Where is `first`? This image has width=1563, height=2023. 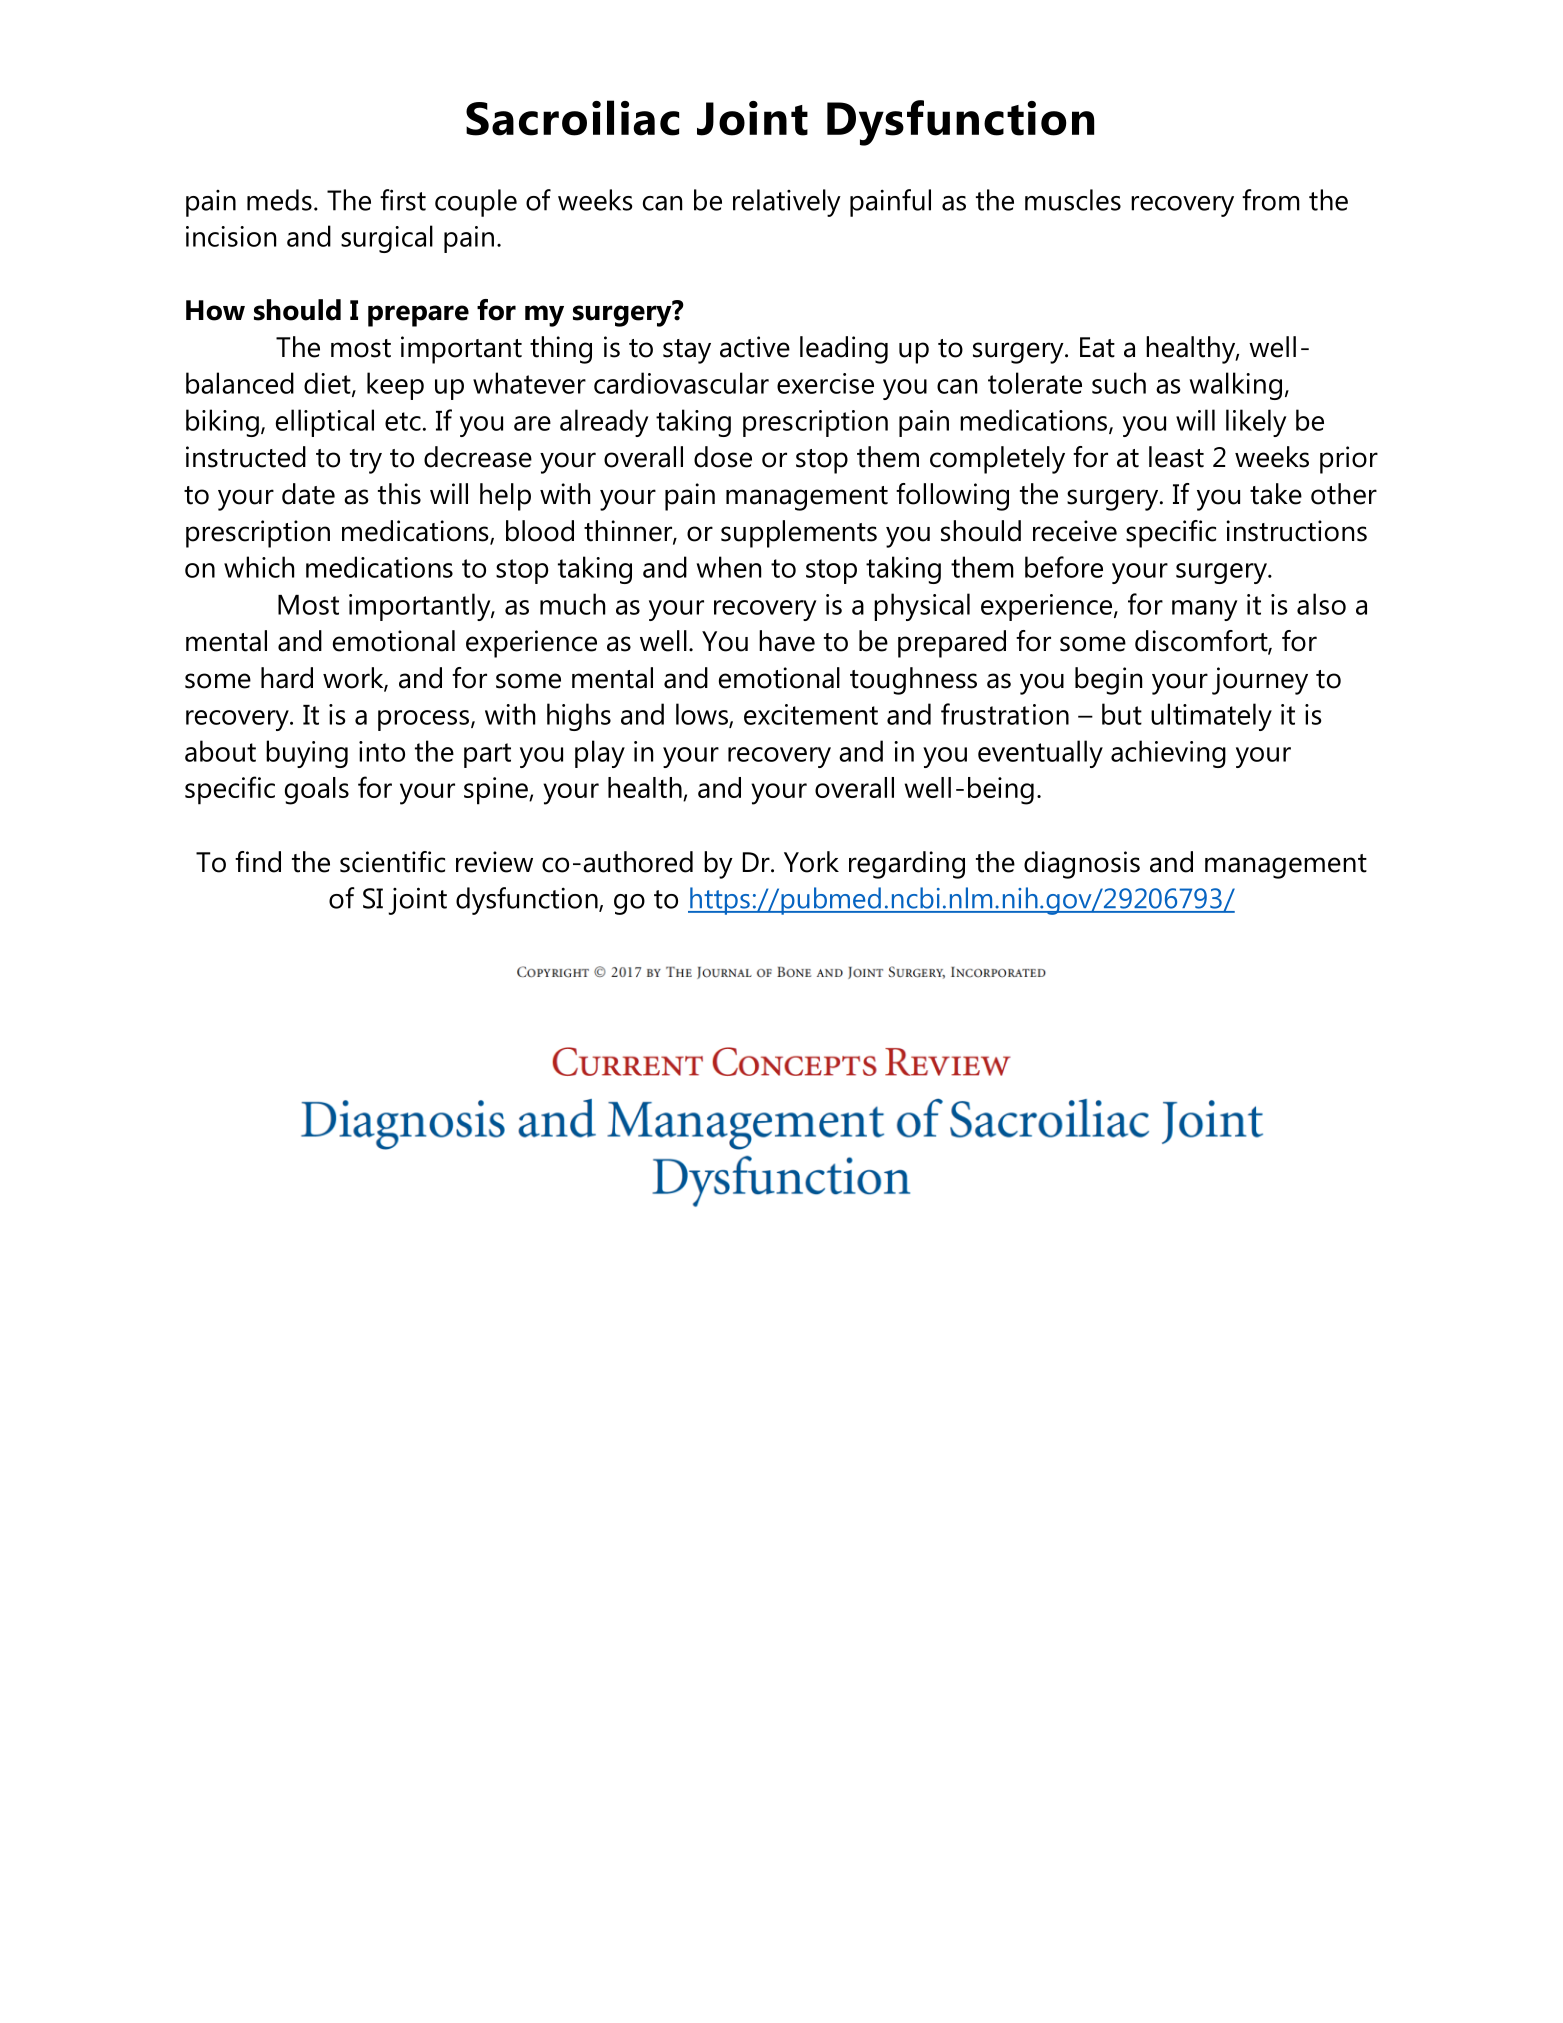 first is located at coordinates (403, 200).
